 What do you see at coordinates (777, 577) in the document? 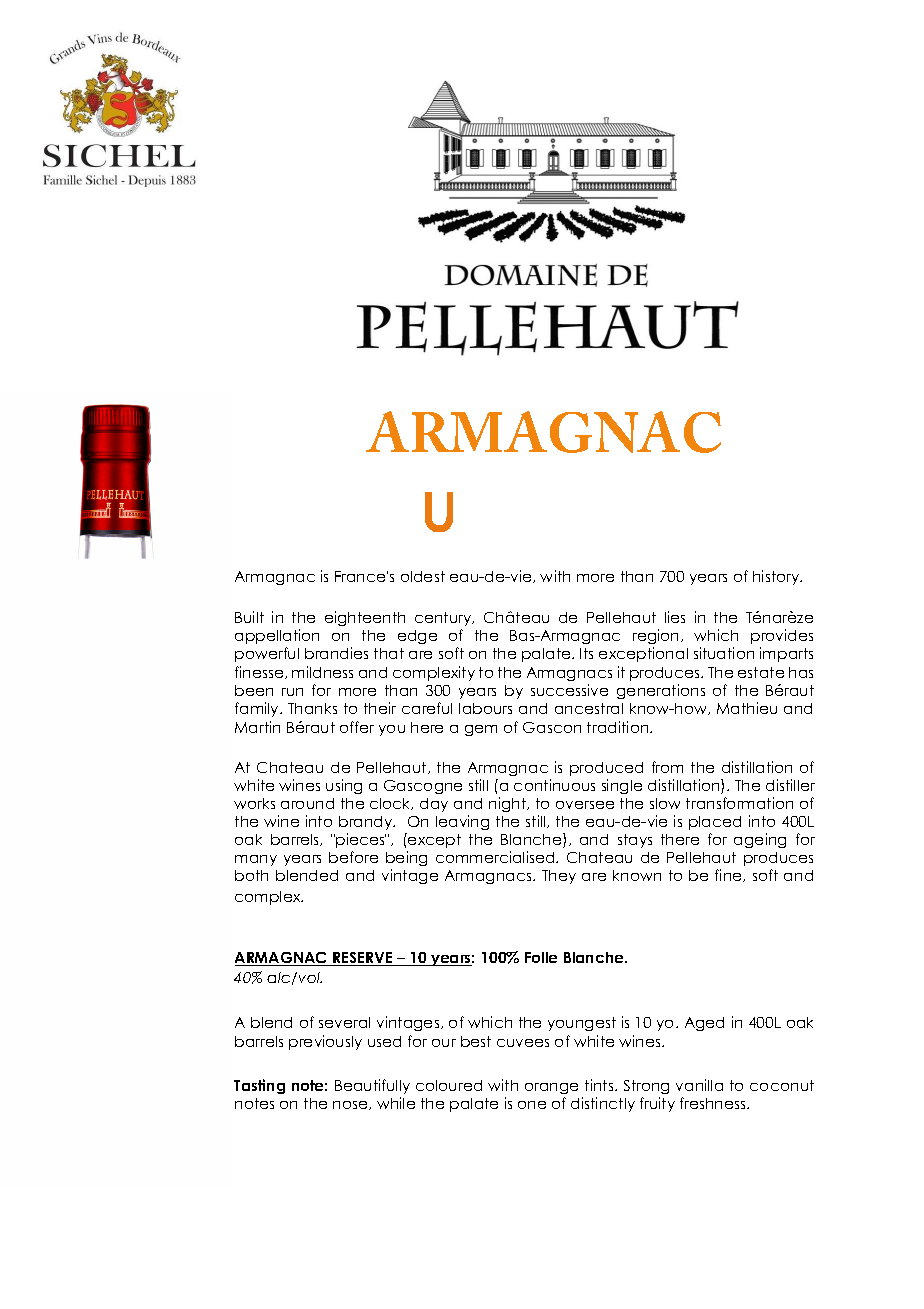
I see `history` at bounding box center [777, 577].
